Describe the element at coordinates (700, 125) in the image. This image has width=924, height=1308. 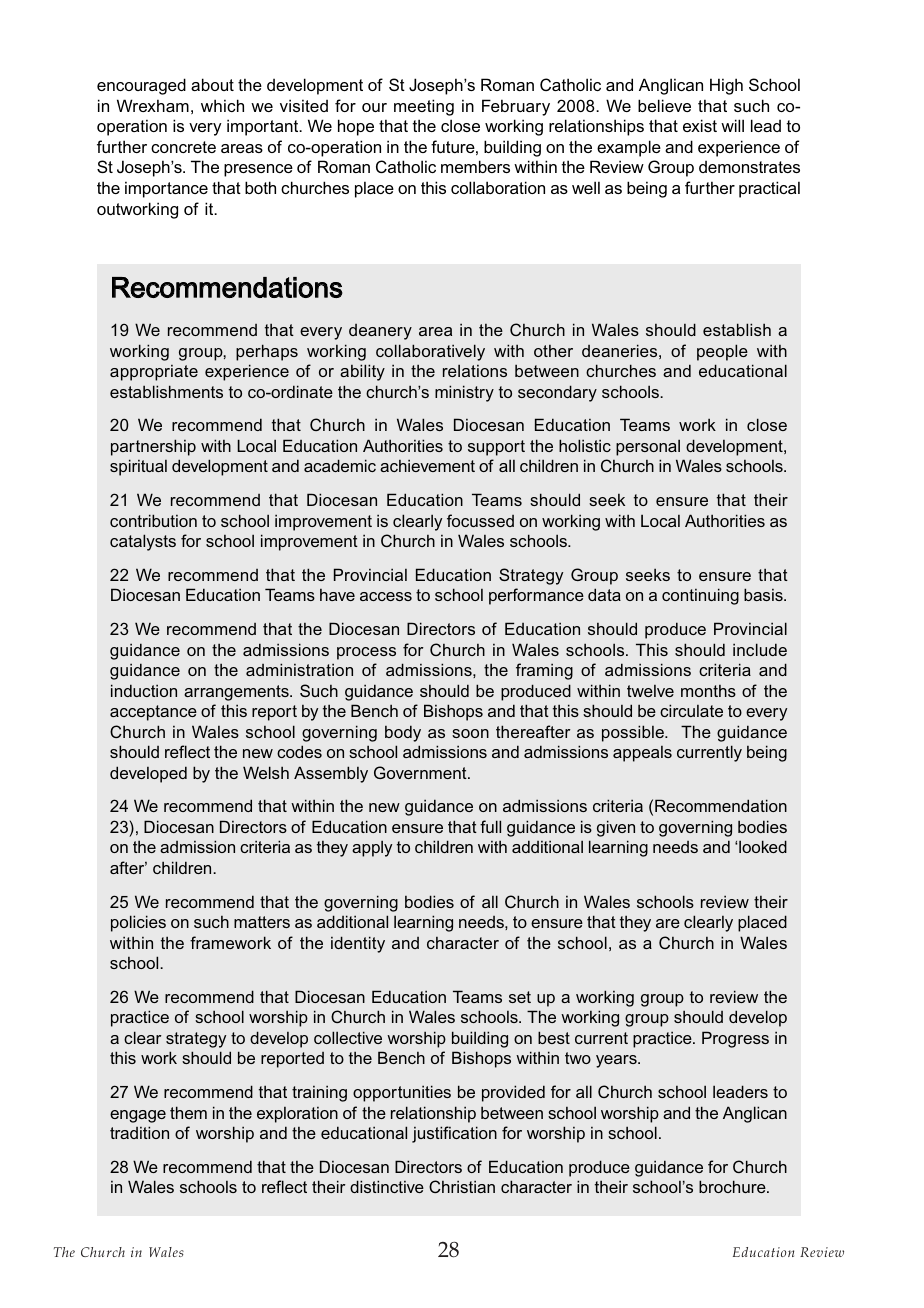
I see `exist` at that location.
